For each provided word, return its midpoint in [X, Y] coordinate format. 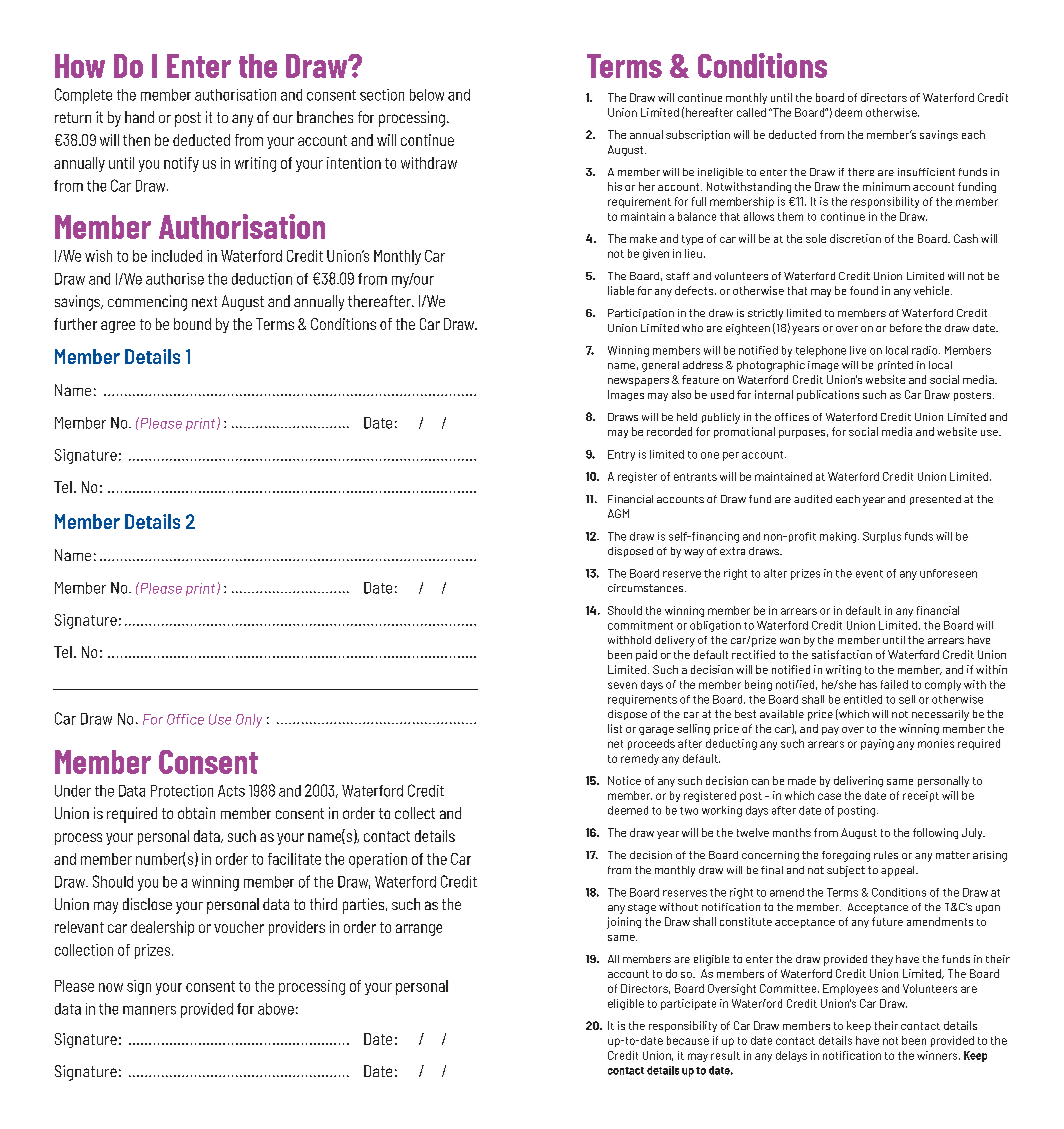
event [869, 574]
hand [139, 117]
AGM [618, 513]
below [427, 95]
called [751, 112]
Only [249, 721]
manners [149, 1010]
